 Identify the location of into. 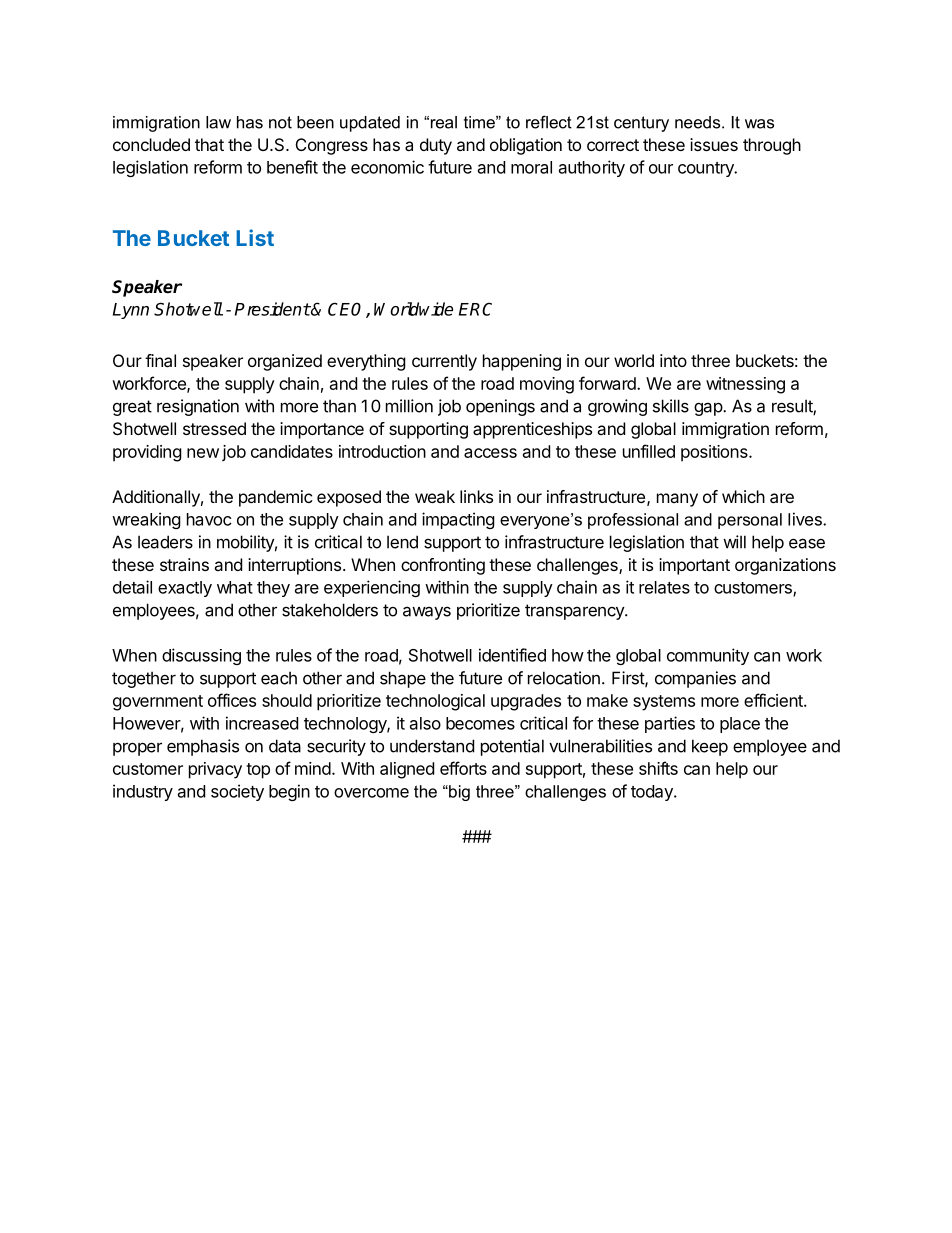
(673, 360).
